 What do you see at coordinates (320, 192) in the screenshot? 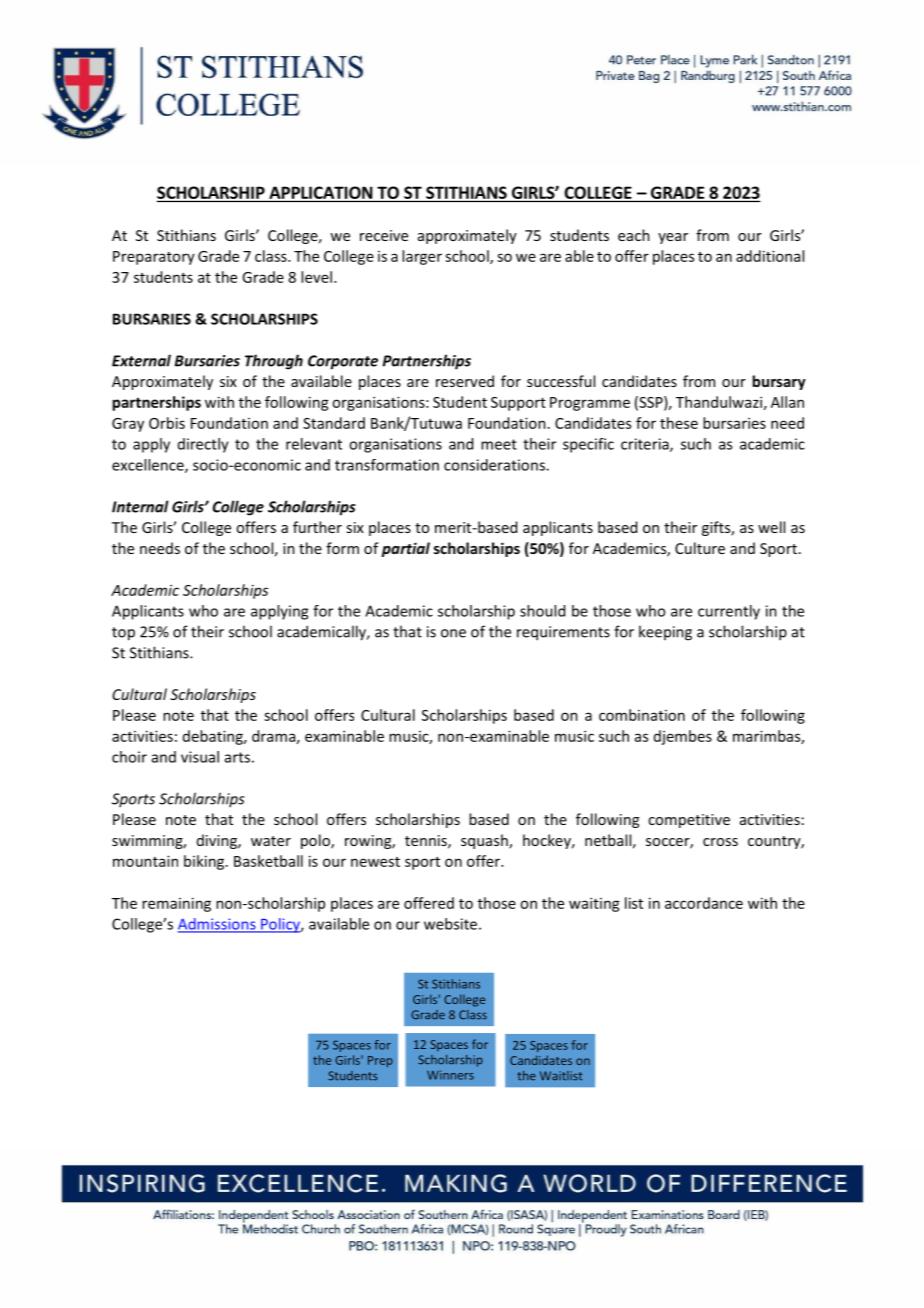
I see `APPLICATION` at bounding box center [320, 192].
